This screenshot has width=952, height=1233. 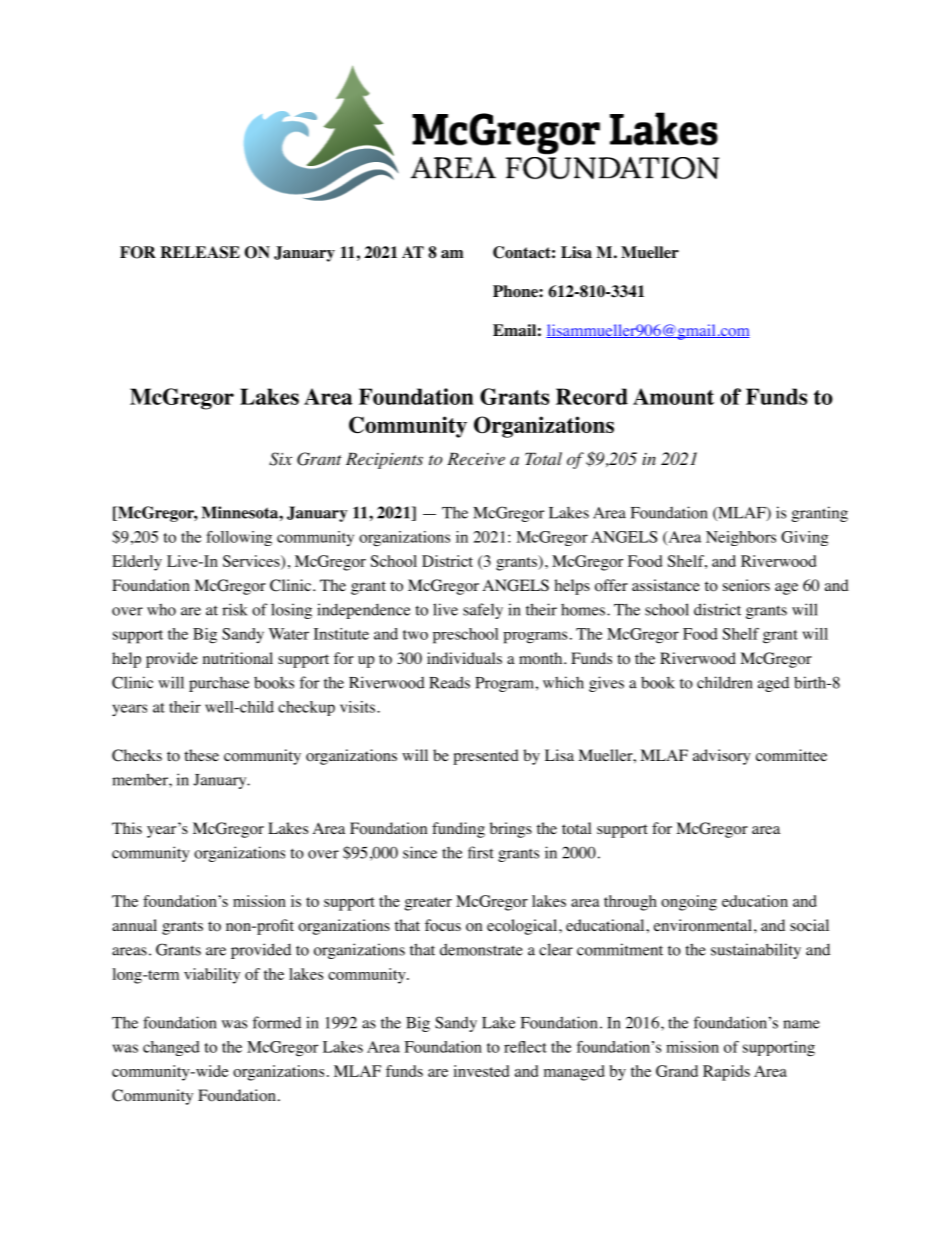 What do you see at coordinates (481, 1071) in the screenshot?
I see `invested` at bounding box center [481, 1071].
